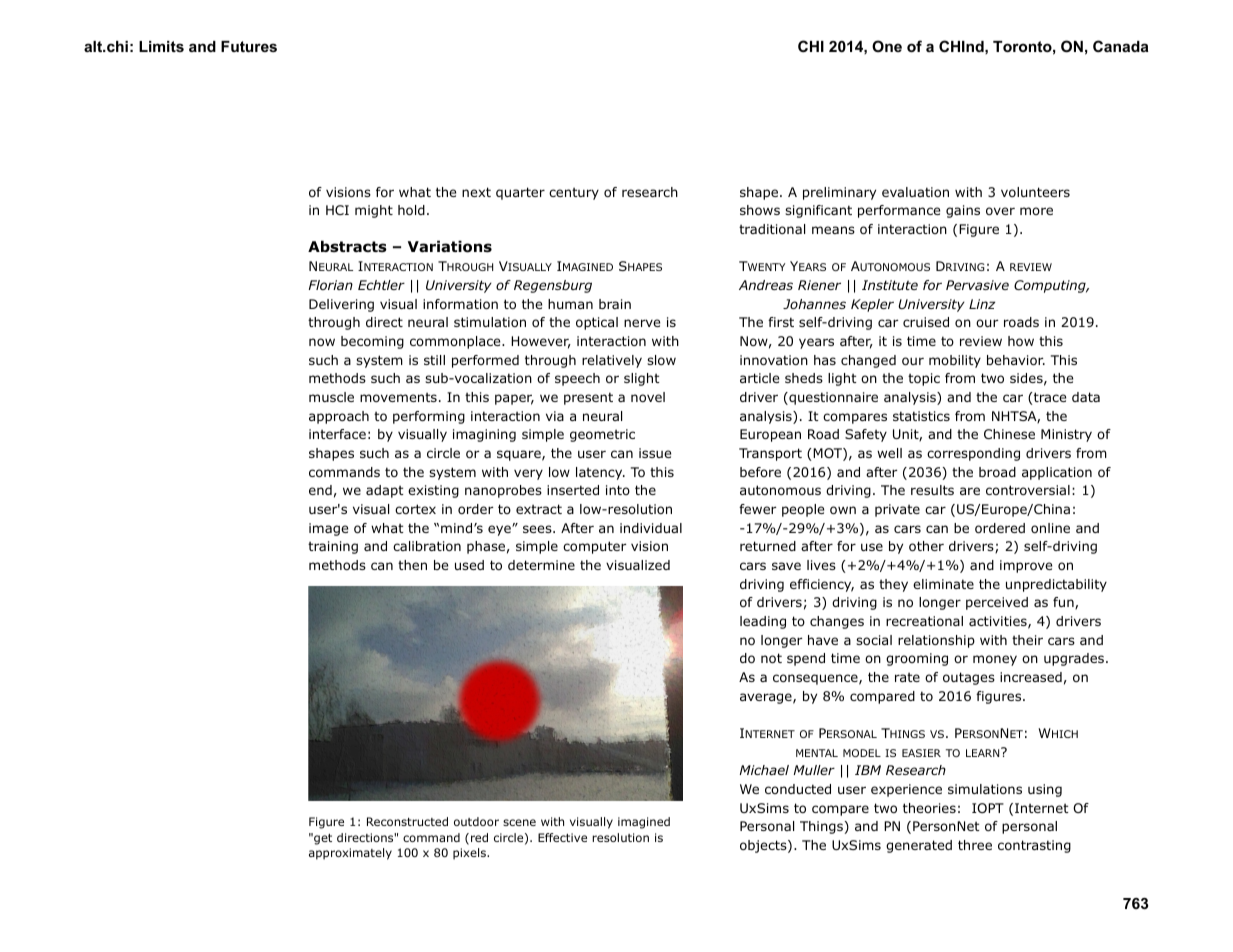 This screenshot has height=952, width=1233. Describe the element at coordinates (1031, 677) in the screenshot. I see `increased` at that location.
